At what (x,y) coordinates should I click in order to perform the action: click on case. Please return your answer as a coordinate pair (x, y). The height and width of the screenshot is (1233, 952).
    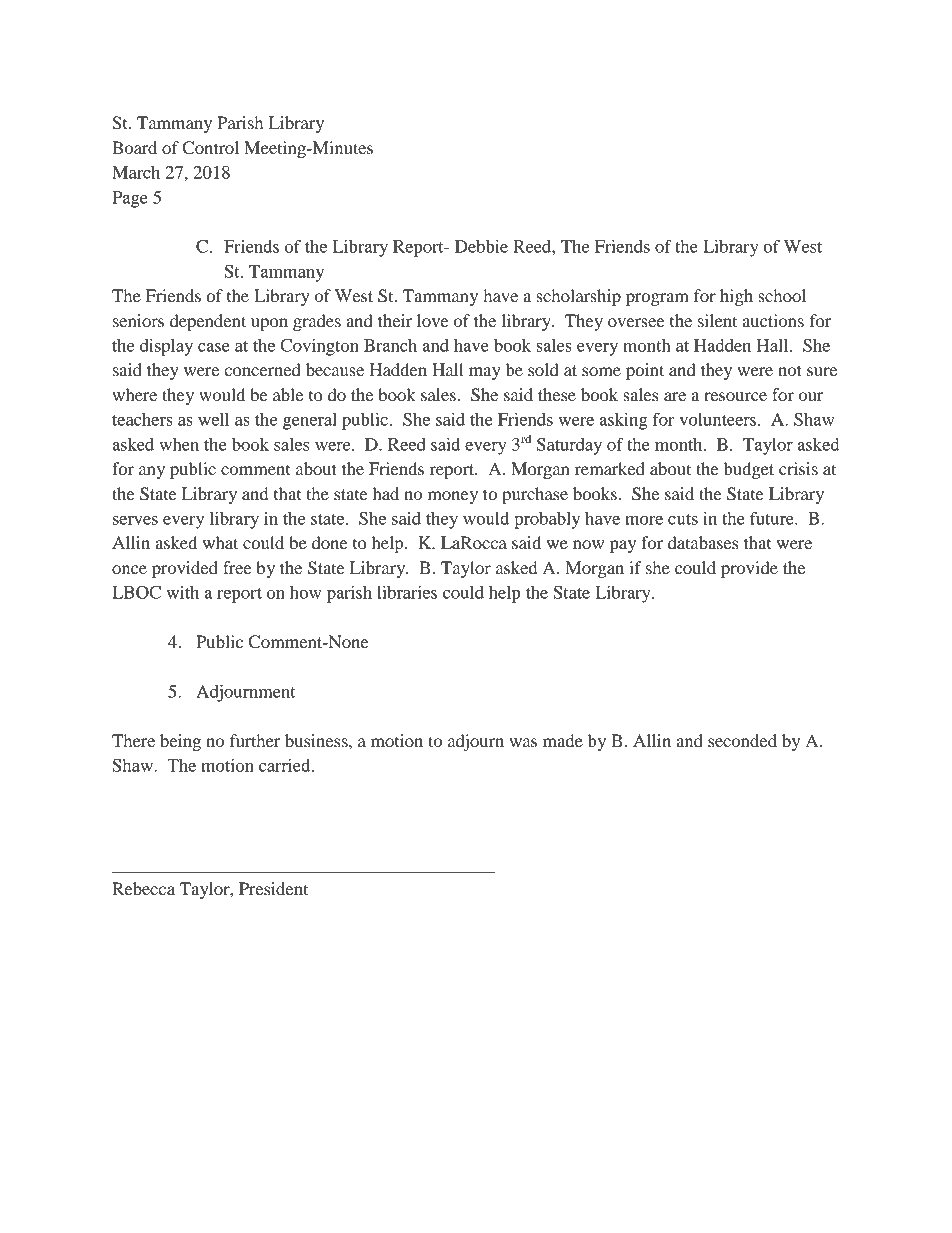
    Looking at the image, I should click on (214, 347).
